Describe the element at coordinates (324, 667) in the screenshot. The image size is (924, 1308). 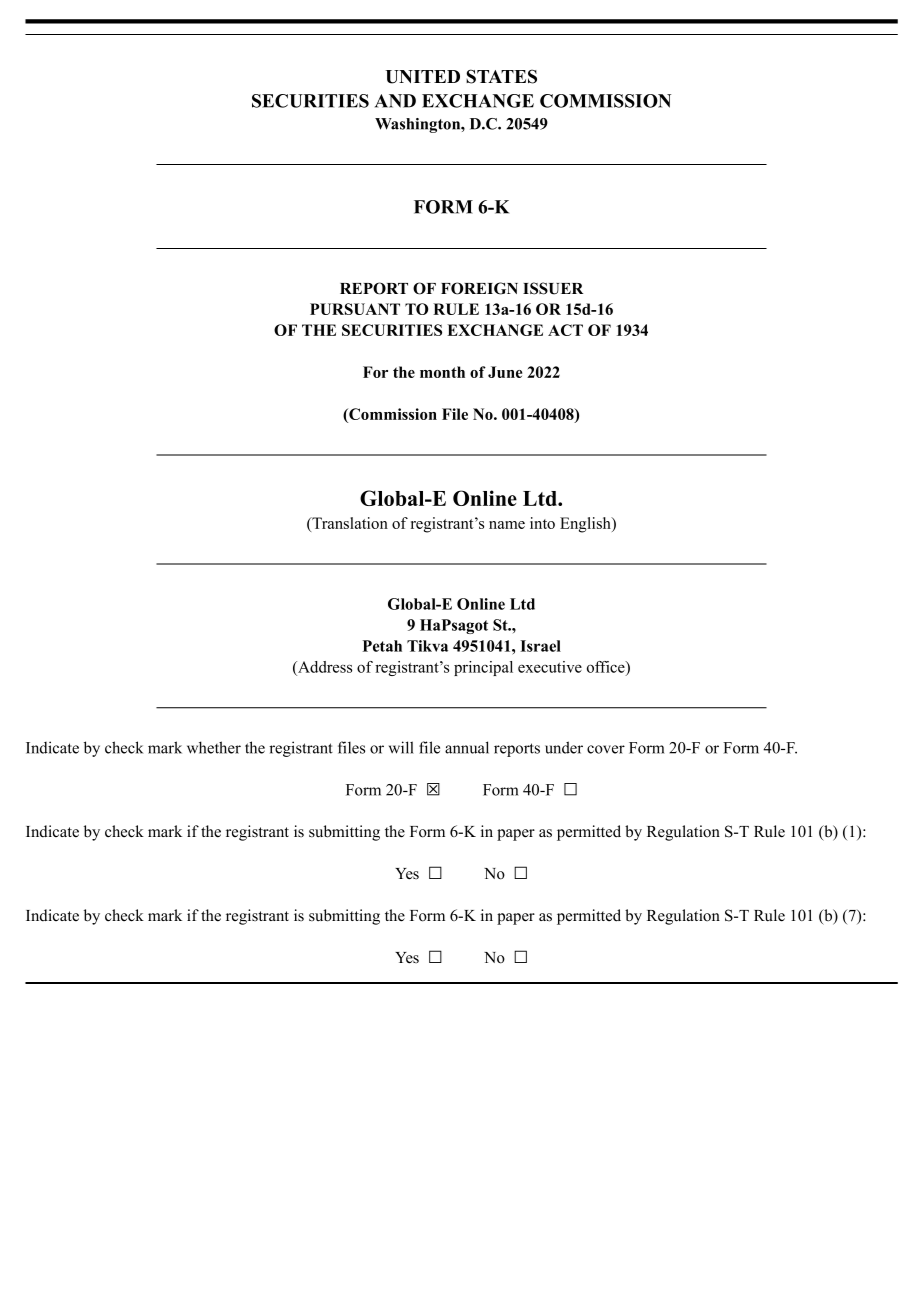
I see `Address` at that location.
